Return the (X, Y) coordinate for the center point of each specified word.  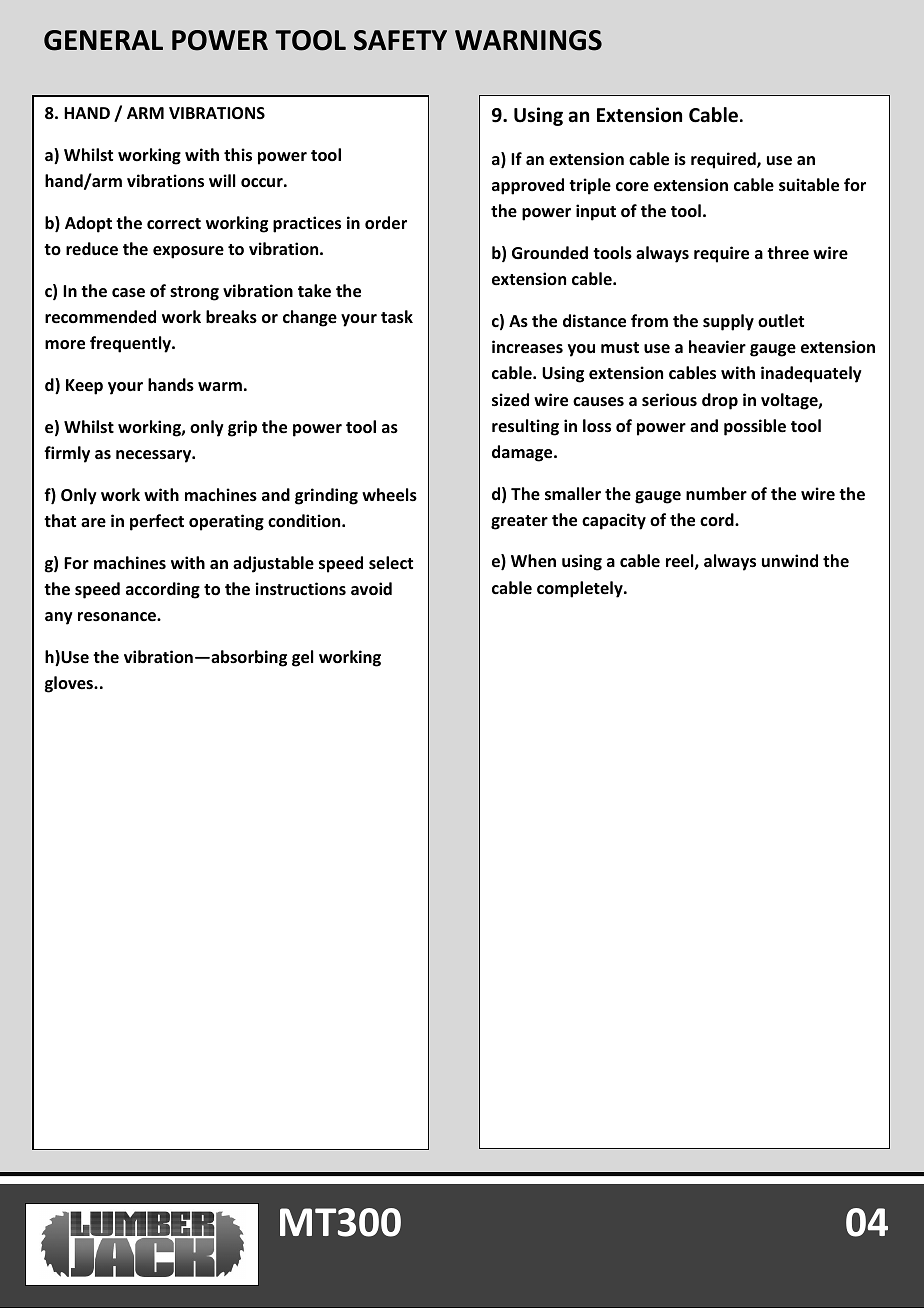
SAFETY (400, 40)
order (386, 223)
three (788, 253)
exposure (188, 252)
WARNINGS (528, 40)
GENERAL (103, 40)
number (716, 494)
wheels (389, 495)
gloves (70, 684)
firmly (67, 454)
